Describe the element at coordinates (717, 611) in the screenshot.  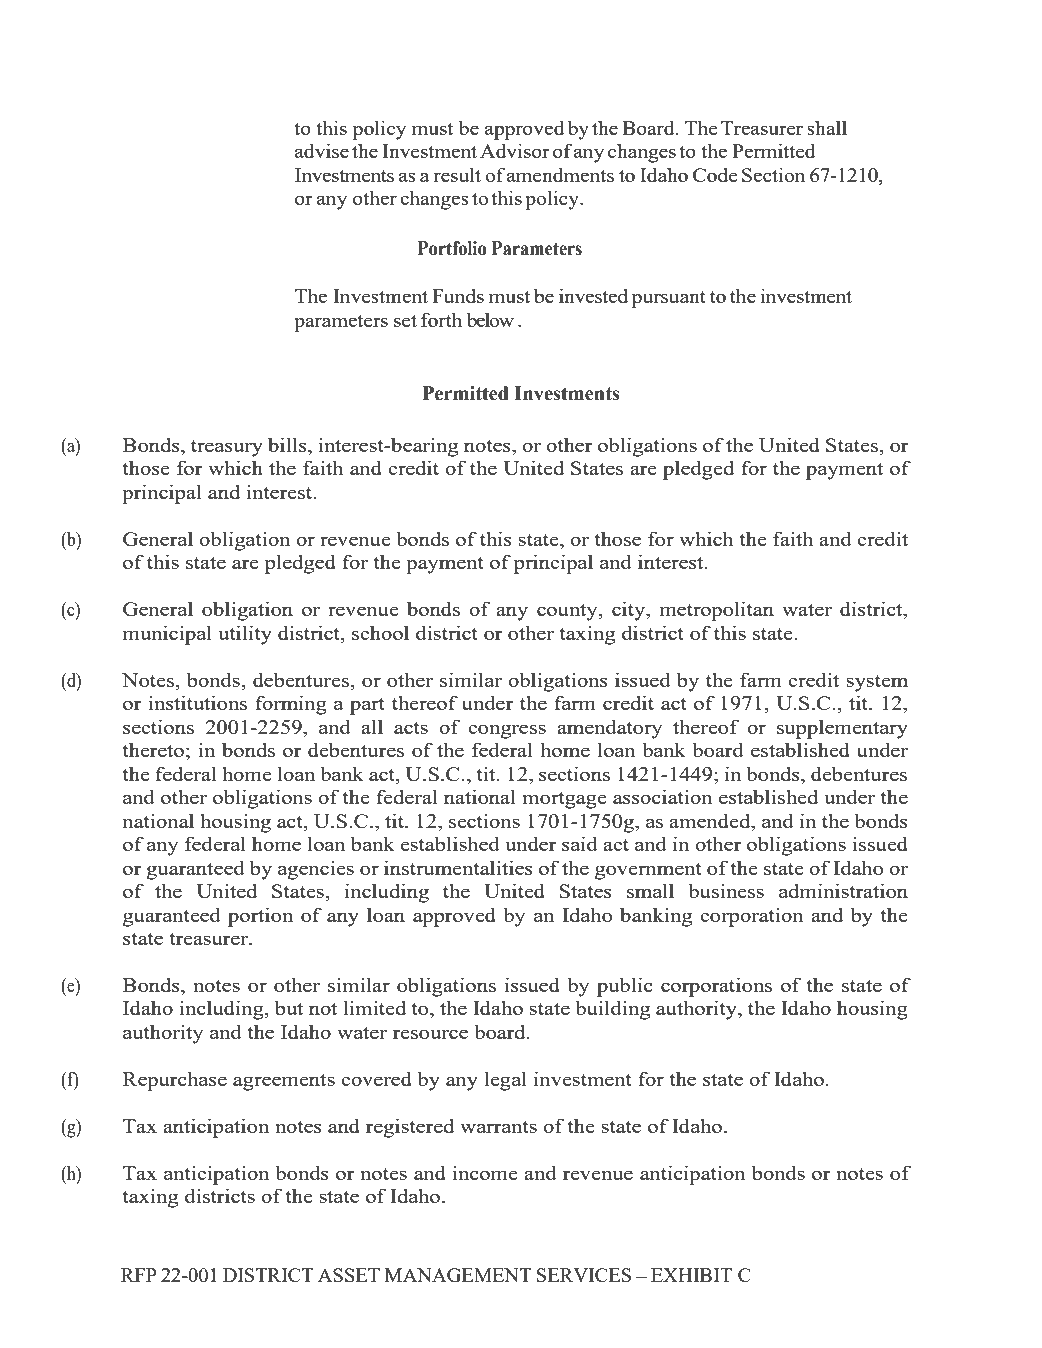
I see `metropolitan` at that location.
